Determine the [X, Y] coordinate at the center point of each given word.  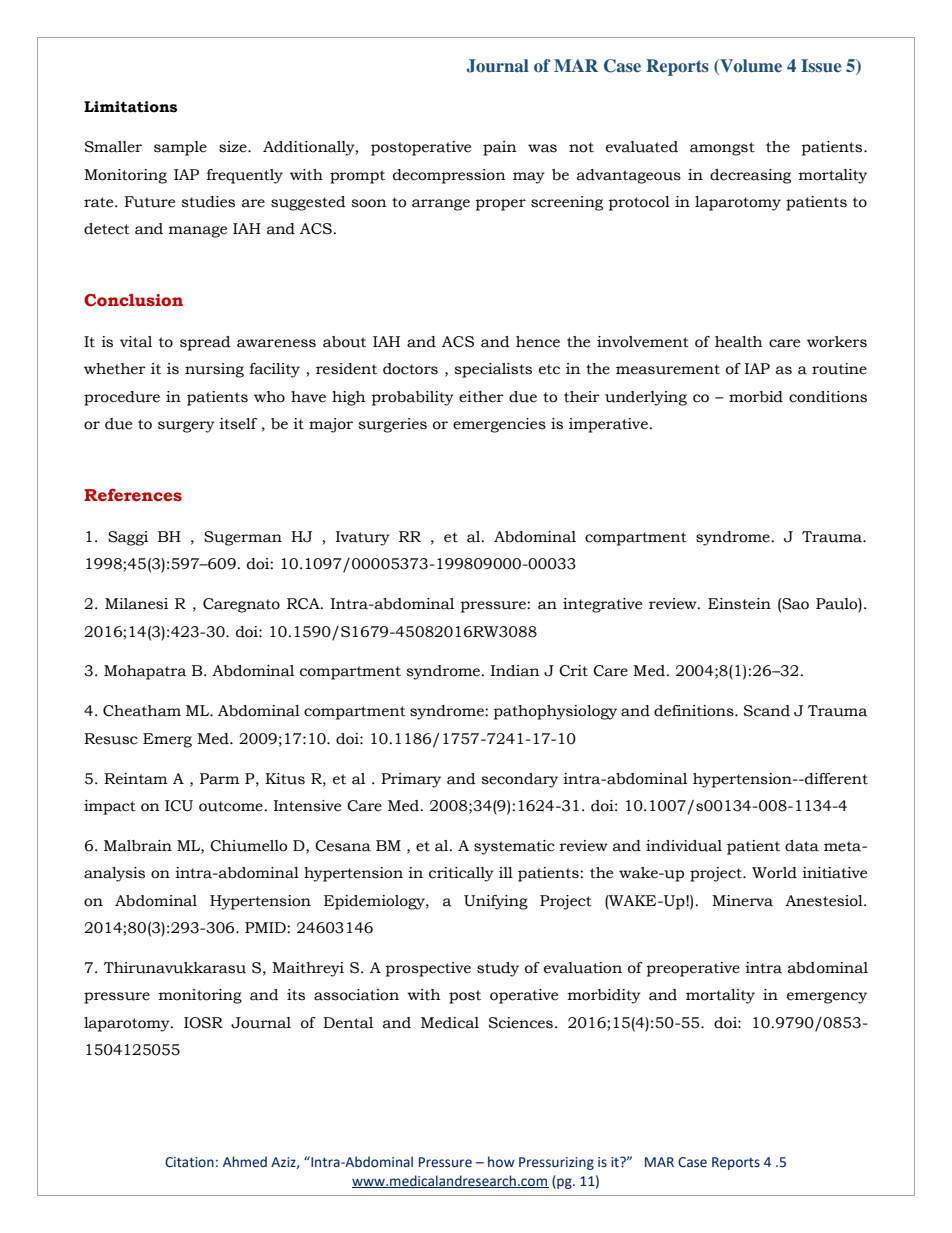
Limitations [130, 107]
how [501, 1162]
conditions [828, 397]
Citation [189, 1162]
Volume [750, 65]
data [802, 846]
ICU [179, 806]
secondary [519, 780]
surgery [186, 427]
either [481, 397]
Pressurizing [556, 1163]
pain [500, 148]
